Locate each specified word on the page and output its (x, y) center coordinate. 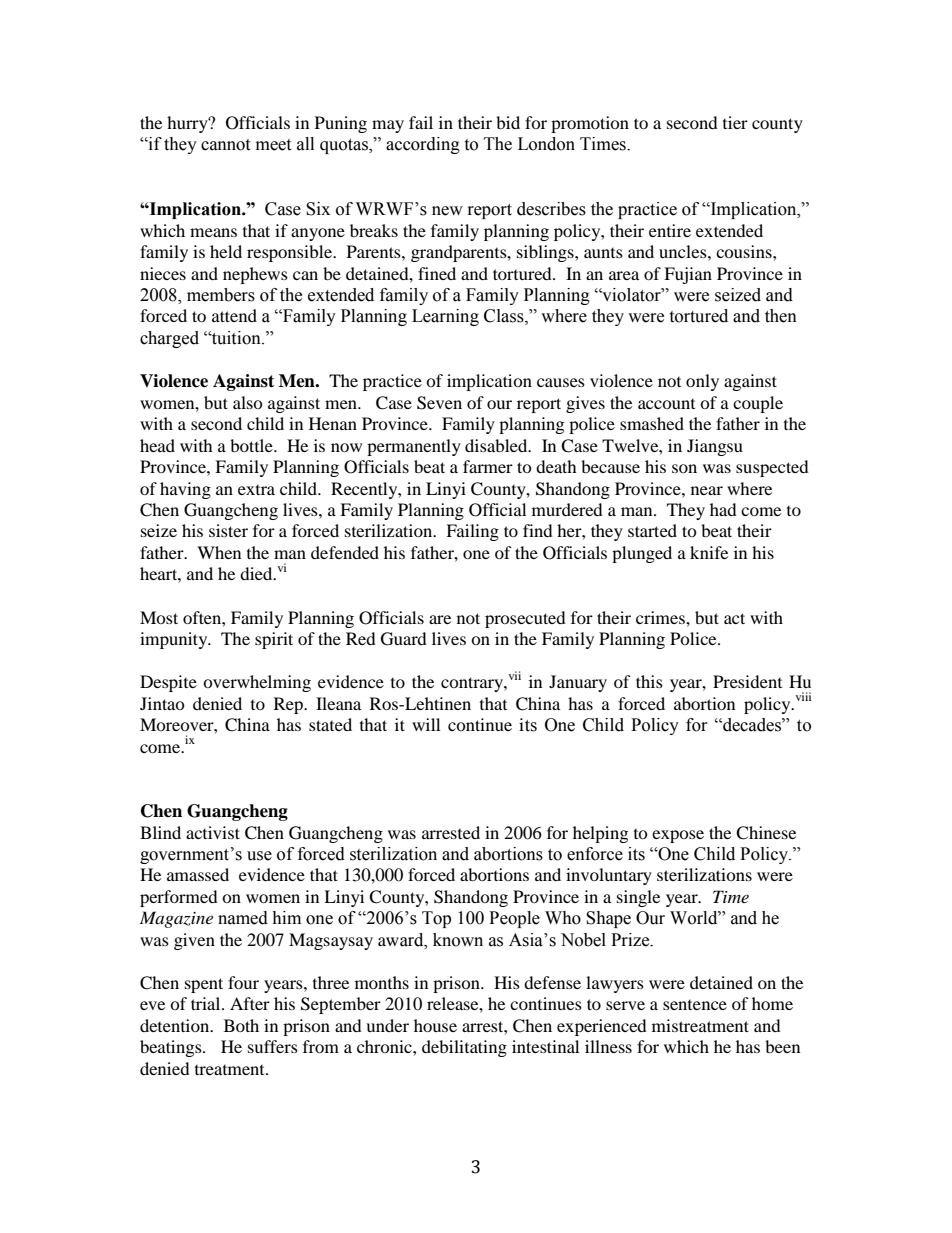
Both (241, 1025)
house (435, 1025)
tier (735, 122)
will (426, 724)
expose (678, 836)
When (219, 552)
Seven (439, 403)
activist (213, 832)
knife (709, 552)
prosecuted (525, 619)
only (702, 382)
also (248, 402)
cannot (225, 145)
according (423, 145)
